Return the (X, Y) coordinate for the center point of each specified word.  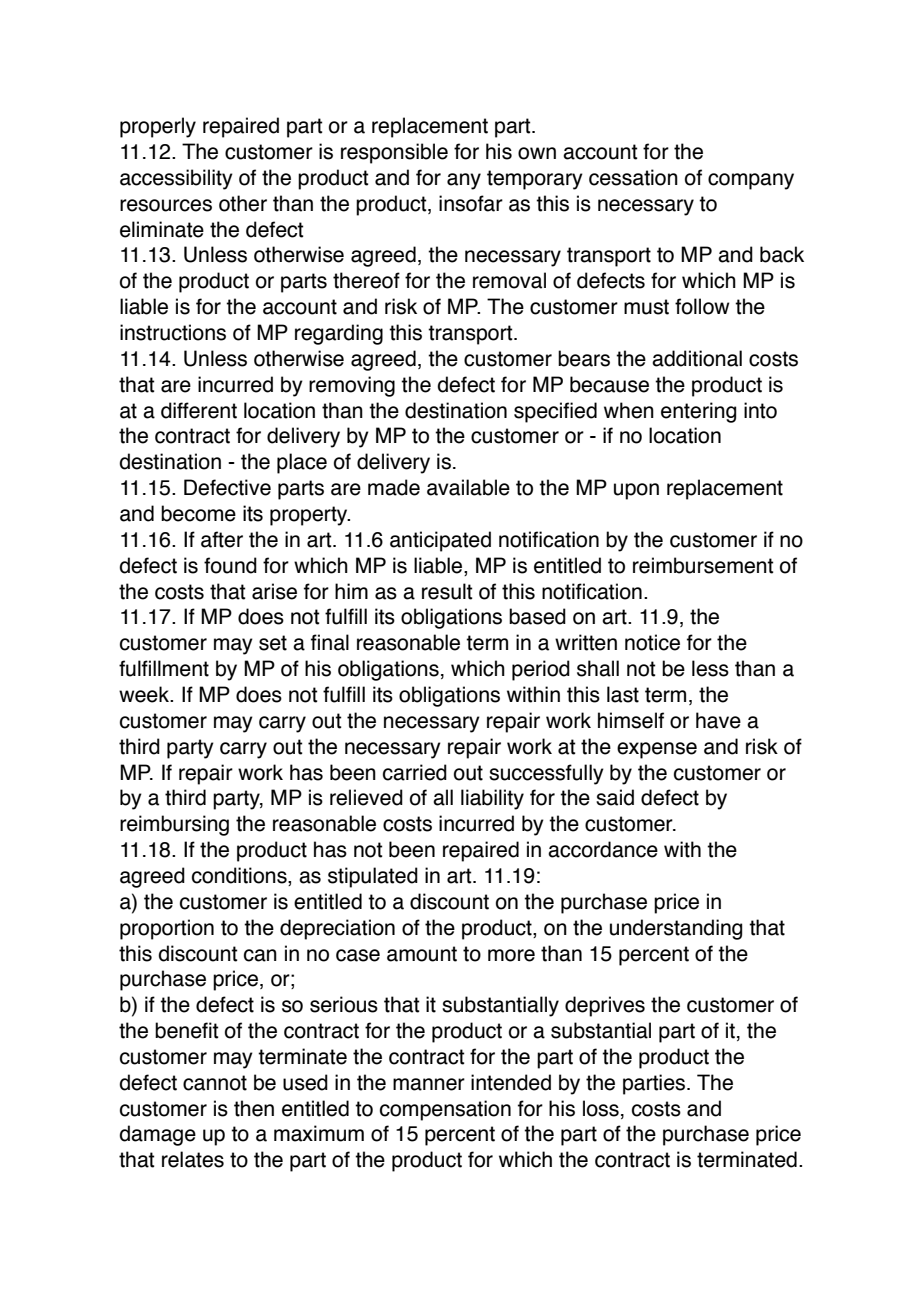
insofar (471, 203)
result (447, 591)
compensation (445, 1110)
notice (652, 642)
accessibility (176, 179)
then (254, 1108)
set (273, 643)
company (751, 181)
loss (601, 1108)
